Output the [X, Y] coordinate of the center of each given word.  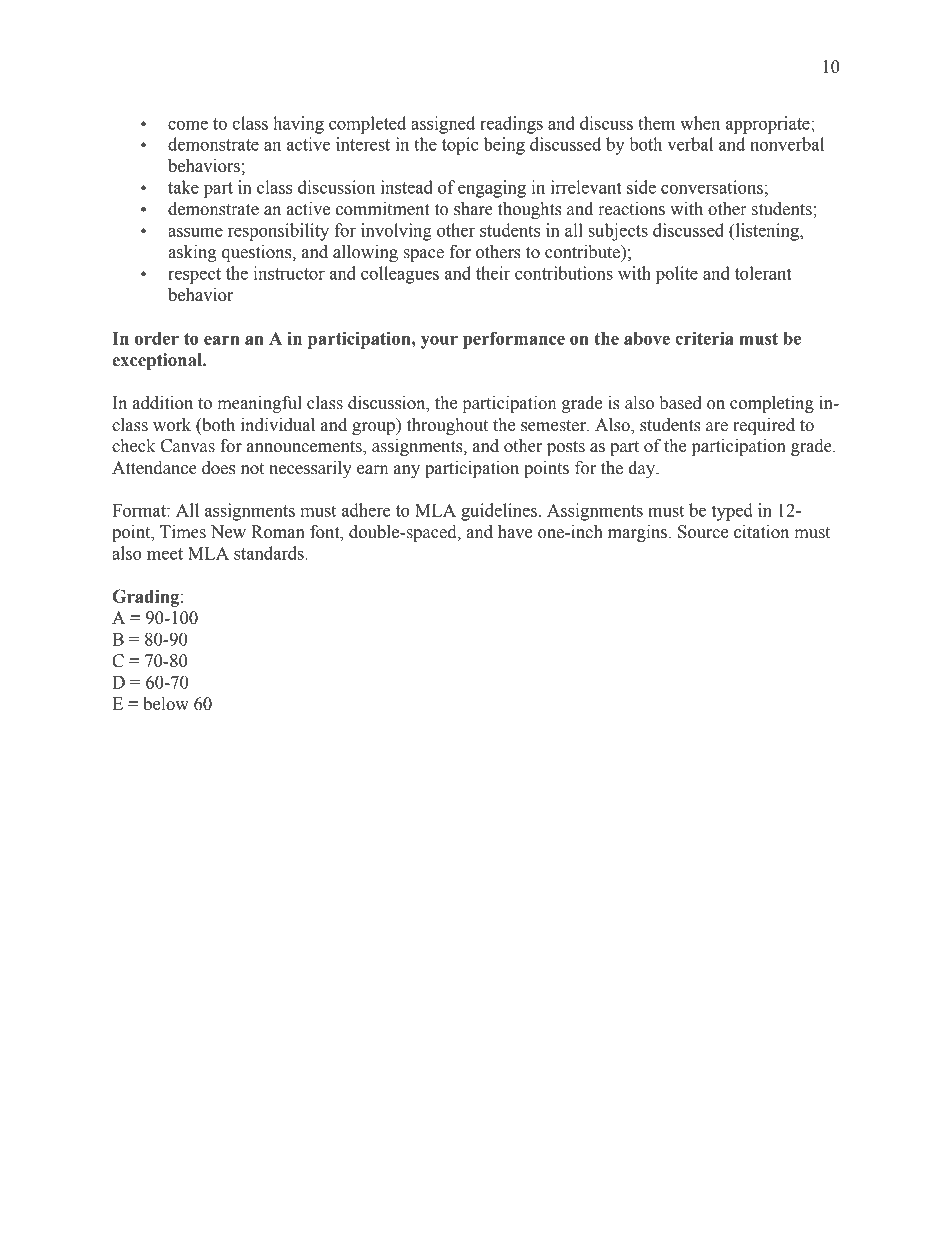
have [515, 532]
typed [732, 512]
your [439, 342]
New [228, 532]
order [157, 338]
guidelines [499, 512]
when [700, 123]
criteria [704, 338]
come [188, 125]
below [166, 704]
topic [460, 146]
